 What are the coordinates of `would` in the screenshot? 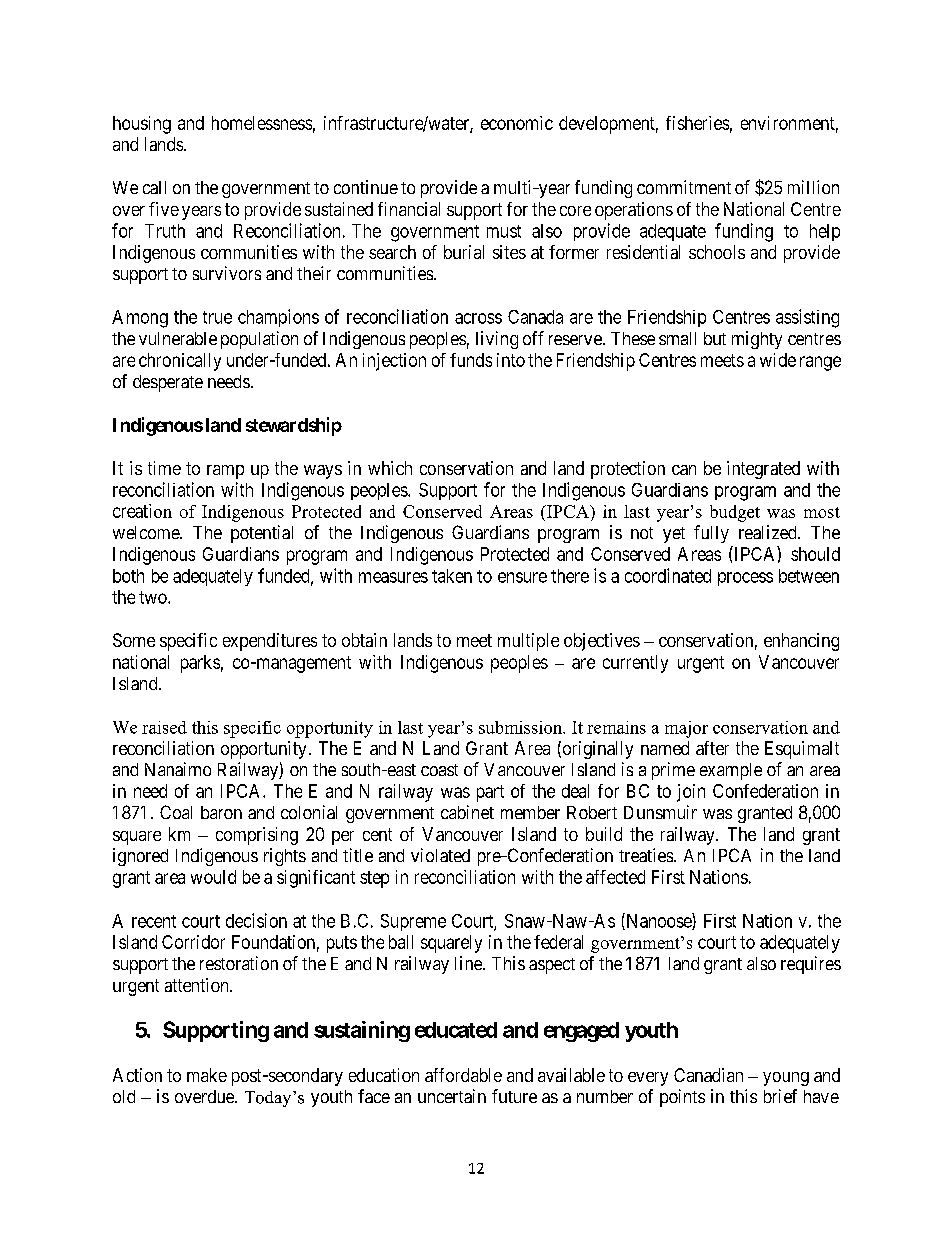 It's located at (213, 877).
